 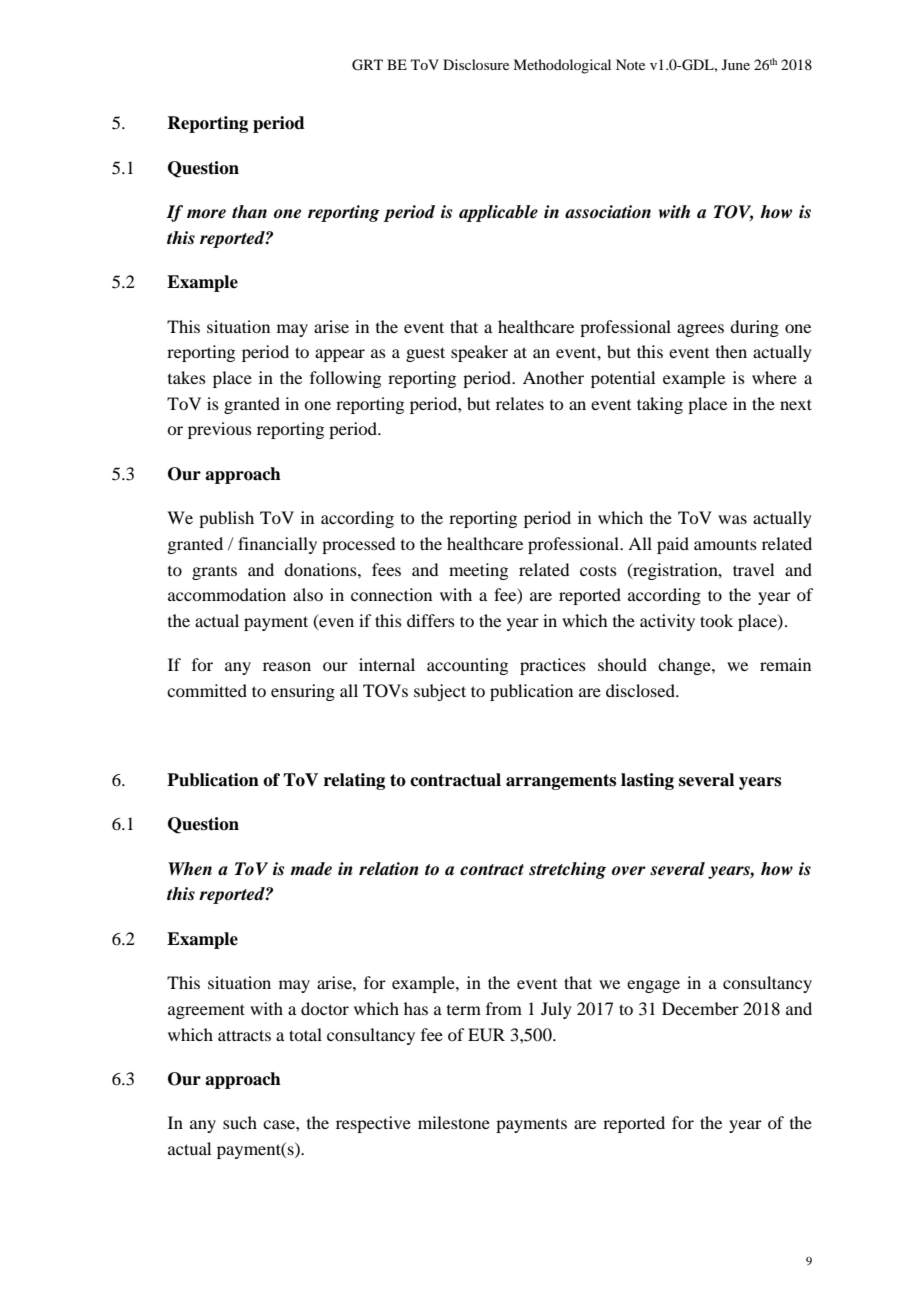 What do you see at coordinates (367, 65) in the document?
I see `GRT` at bounding box center [367, 65].
